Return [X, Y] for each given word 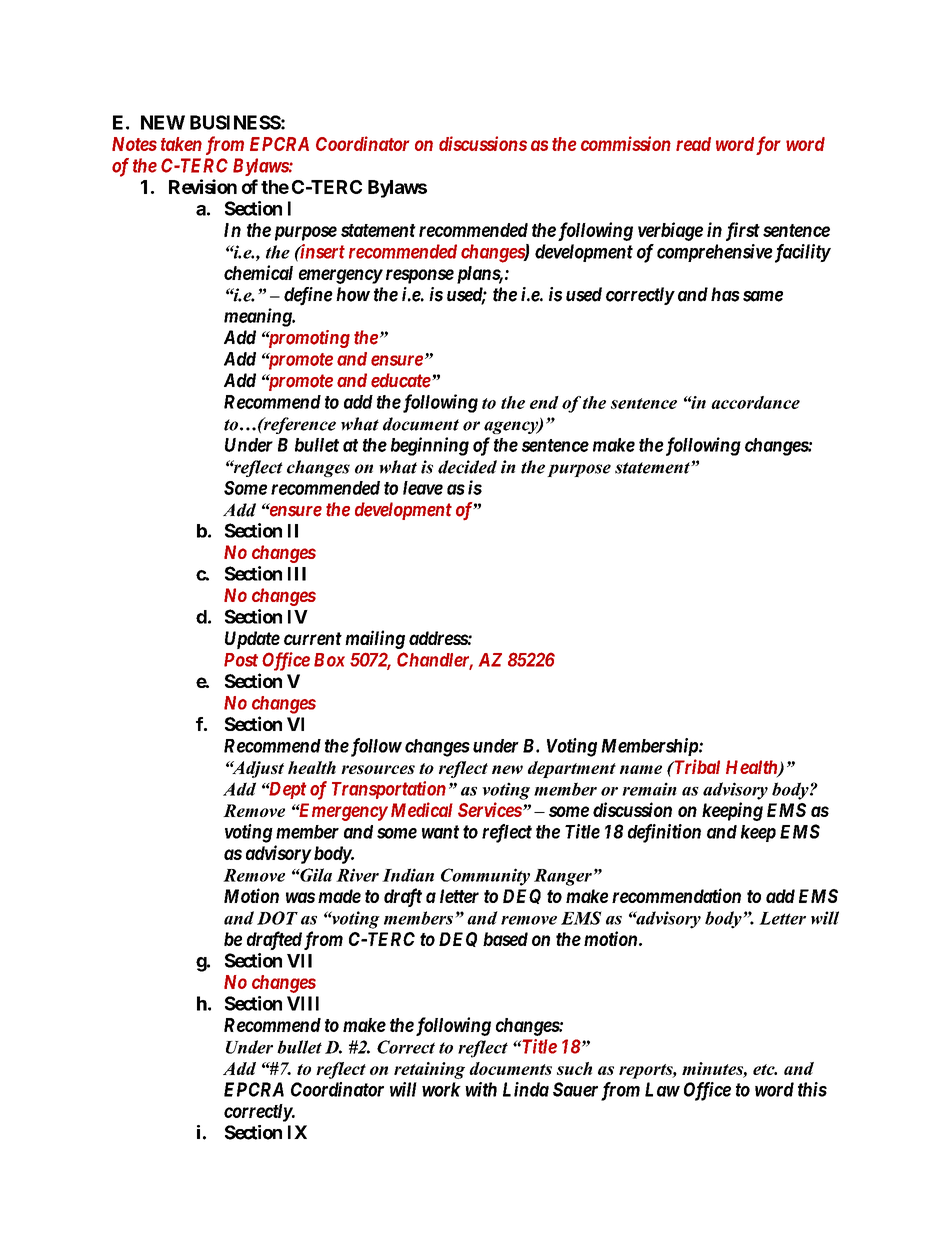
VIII [303, 1003]
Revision [203, 186]
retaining [429, 1070]
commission [626, 143]
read [693, 144]
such [574, 1068]
